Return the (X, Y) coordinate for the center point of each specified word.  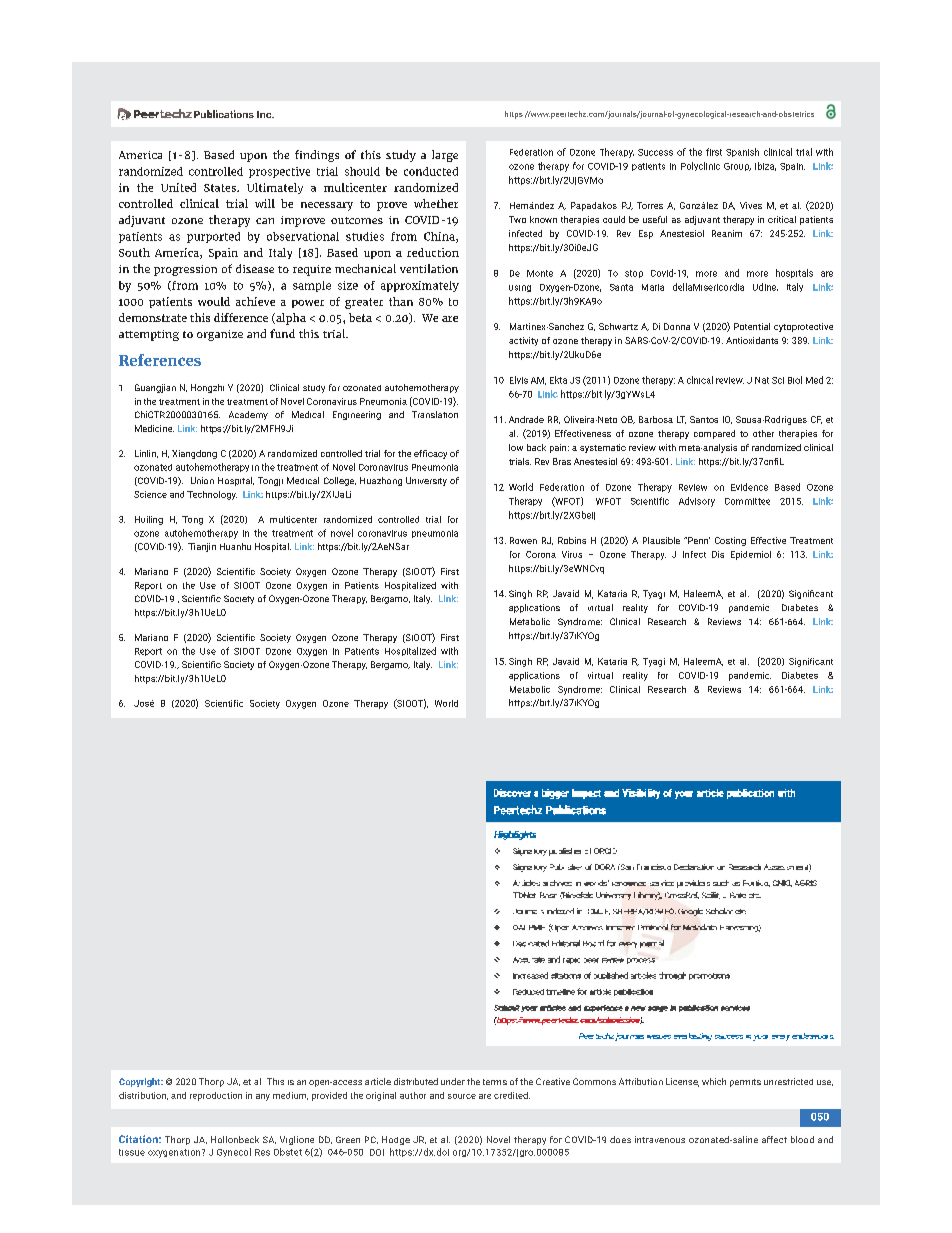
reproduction (216, 1096)
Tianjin (202, 547)
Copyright (141, 1082)
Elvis (519, 380)
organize (220, 335)
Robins (572, 540)
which (714, 1081)
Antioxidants (752, 340)
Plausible (661, 540)
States (221, 188)
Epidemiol (751, 555)
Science (150, 494)
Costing (730, 541)
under (453, 1081)
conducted (431, 171)
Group (737, 167)
